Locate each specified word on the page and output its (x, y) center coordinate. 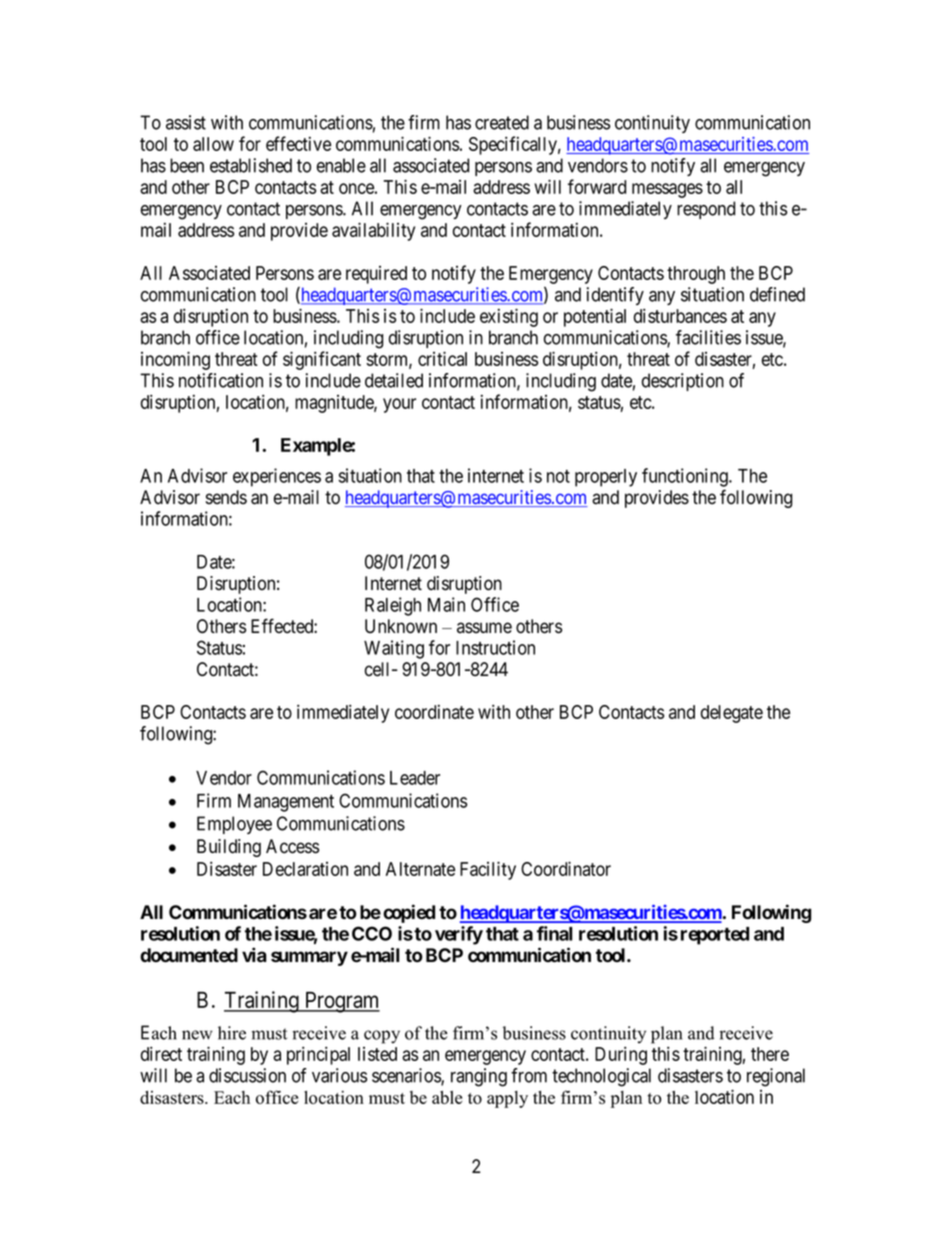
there (770, 1054)
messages (667, 190)
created (502, 122)
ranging (479, 1077)
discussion (247, 1075)
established (251, 165)
